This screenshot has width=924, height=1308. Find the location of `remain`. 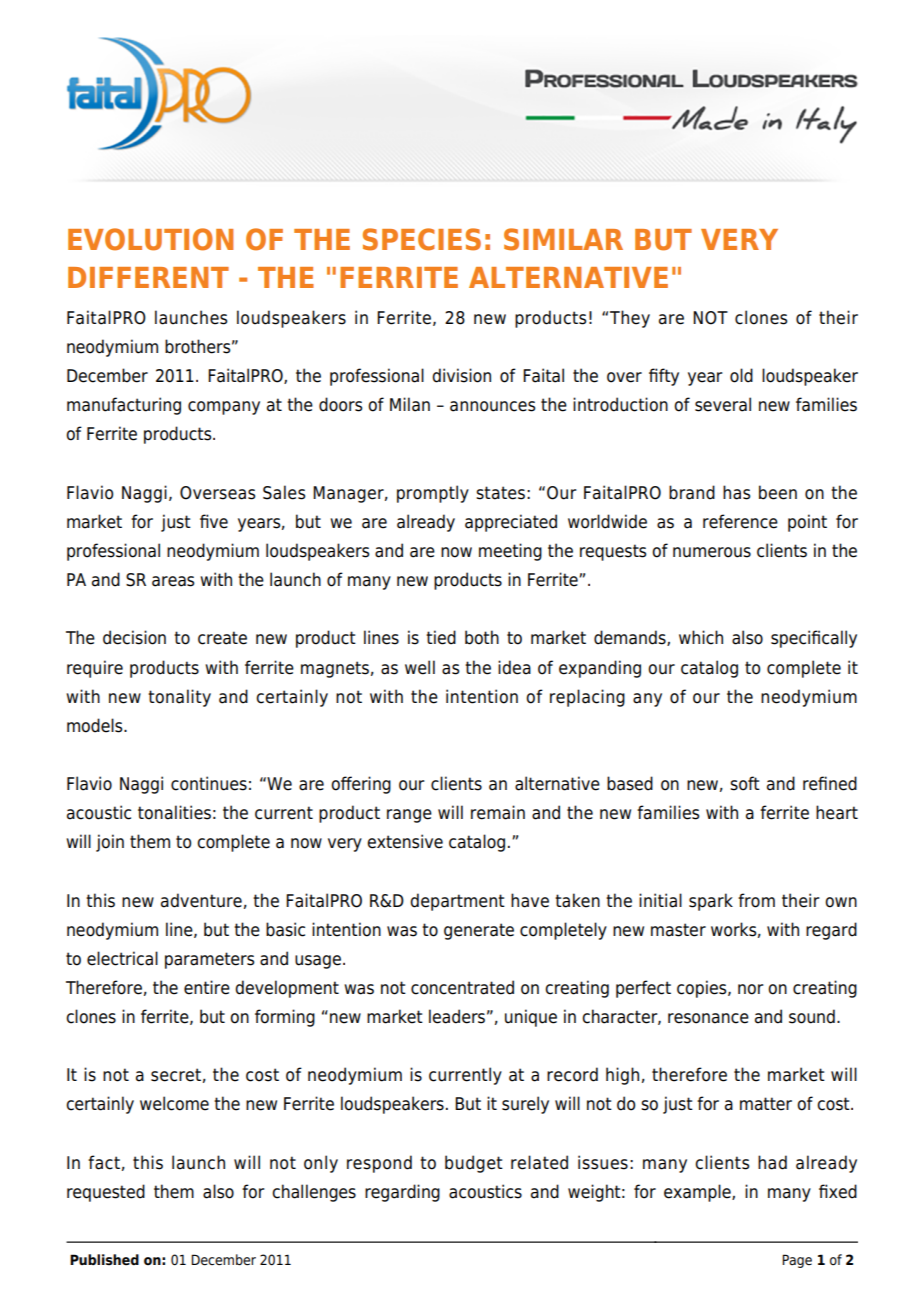

remain is located at coordinates (498, 812).
